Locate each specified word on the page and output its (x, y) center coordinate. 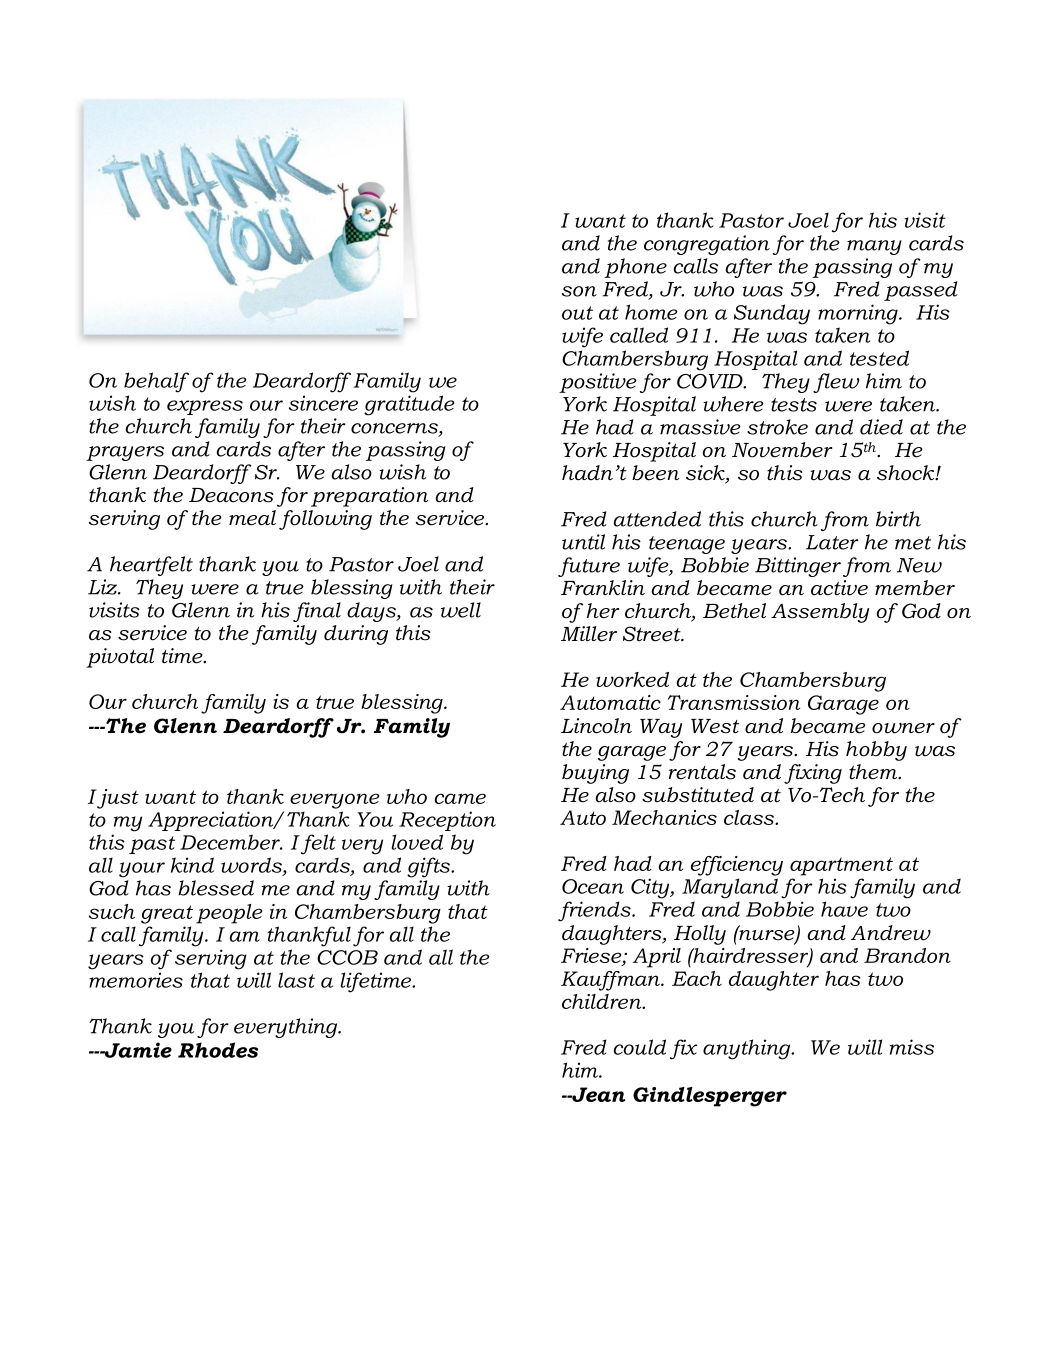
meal (252, 518)
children (603, 1001)
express (205, 407)
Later (832, 542)
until (583, 542)
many (874, 247)
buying (595, 774)
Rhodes (218, 1050)
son (579, 291)
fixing (813, 774)
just (118, 799)
